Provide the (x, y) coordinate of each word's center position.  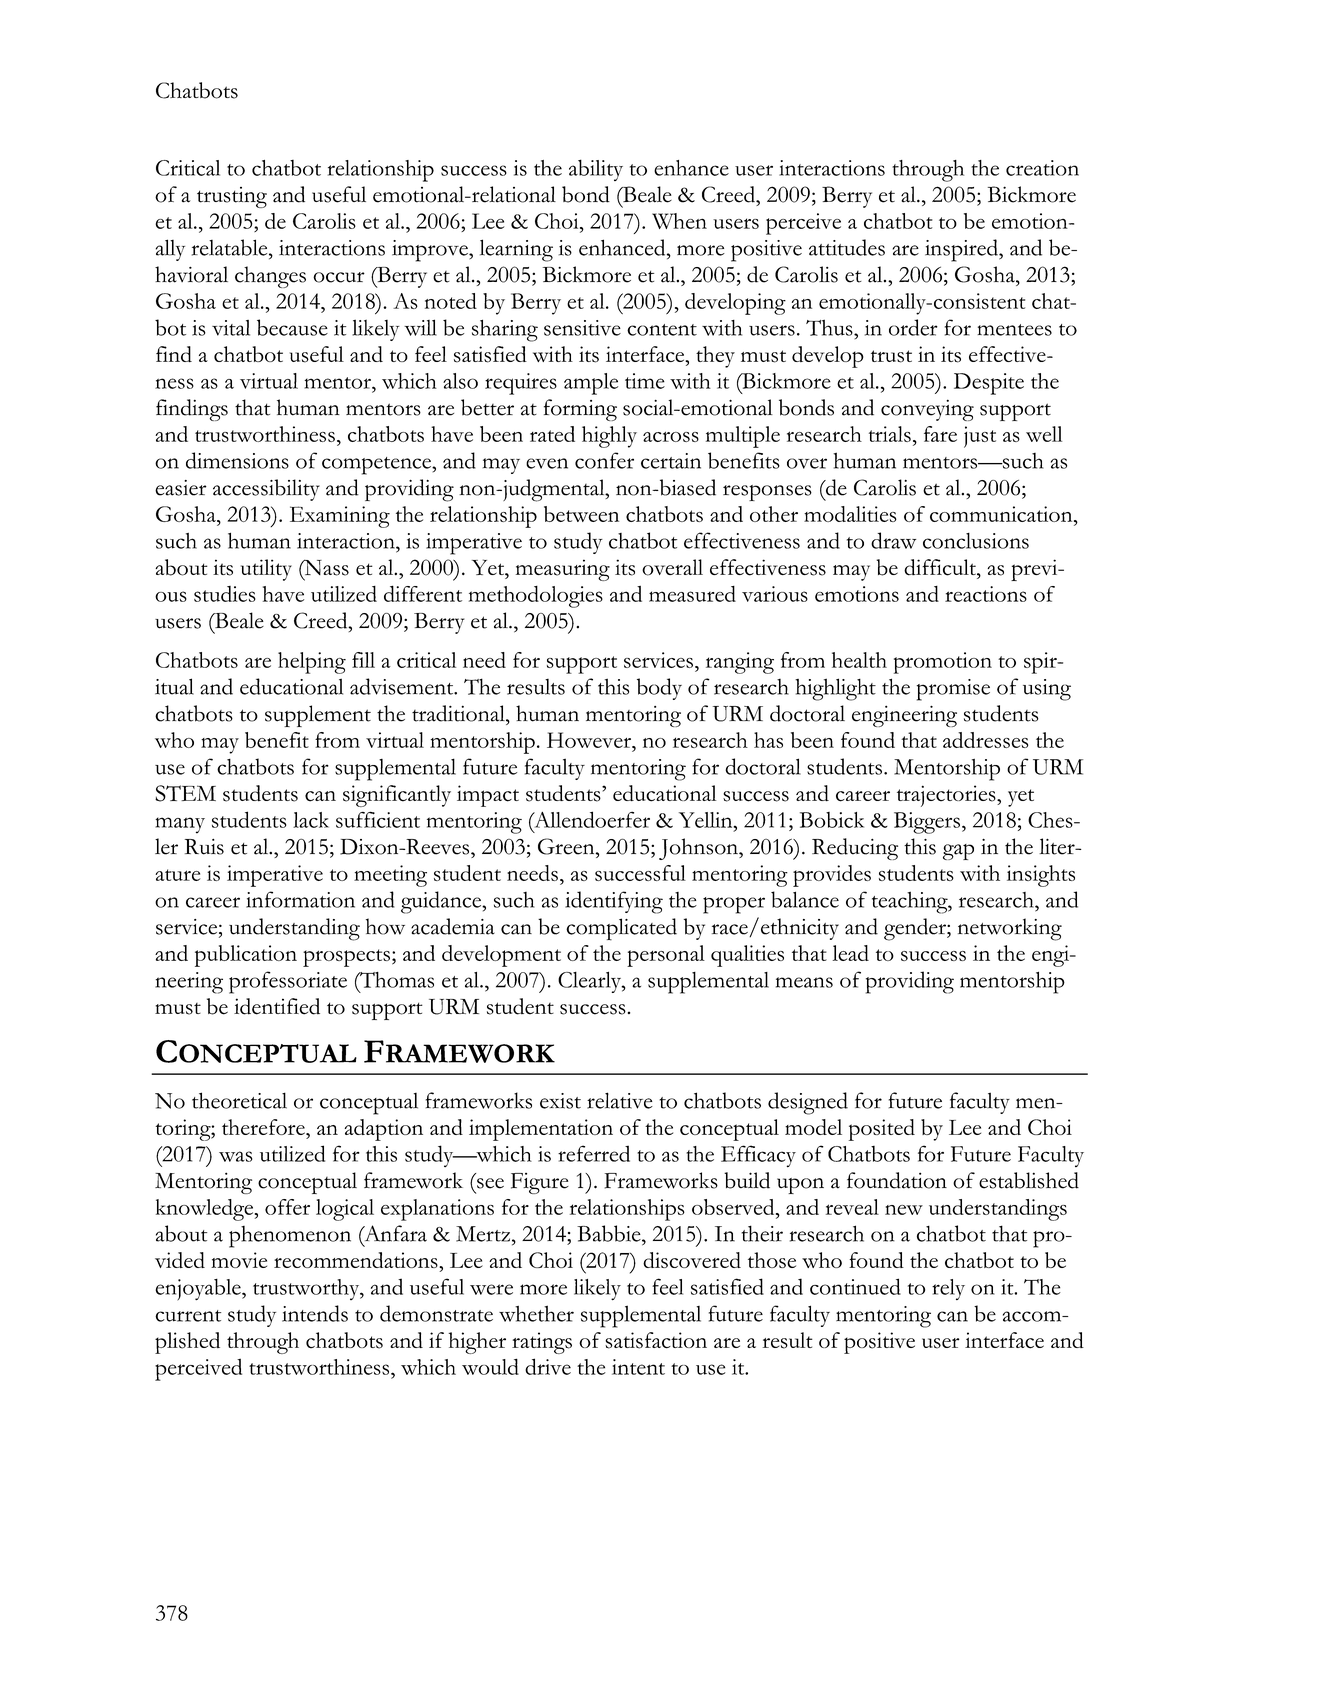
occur (339, 277)
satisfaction (656, 1340)
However (590, 740)
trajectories (947, 796)
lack (311, 820)
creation (1042, 168)
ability (596, 170)
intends (315, 1313)
